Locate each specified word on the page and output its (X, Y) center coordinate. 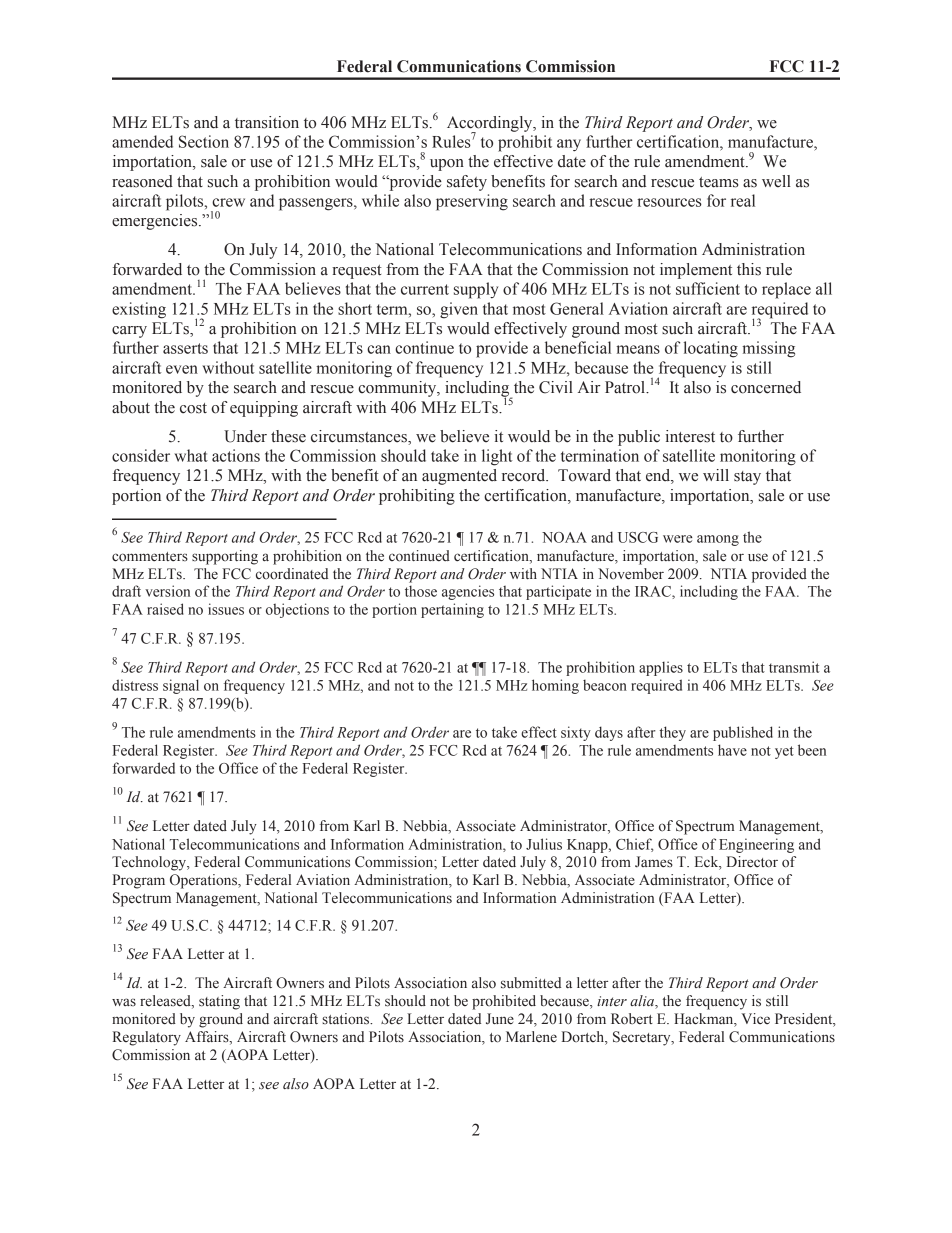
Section (204, 141)
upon (447, 165)
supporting (225, 557)
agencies (468, 592)
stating (219, 1002)
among (718, 540)
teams (718, 182)
